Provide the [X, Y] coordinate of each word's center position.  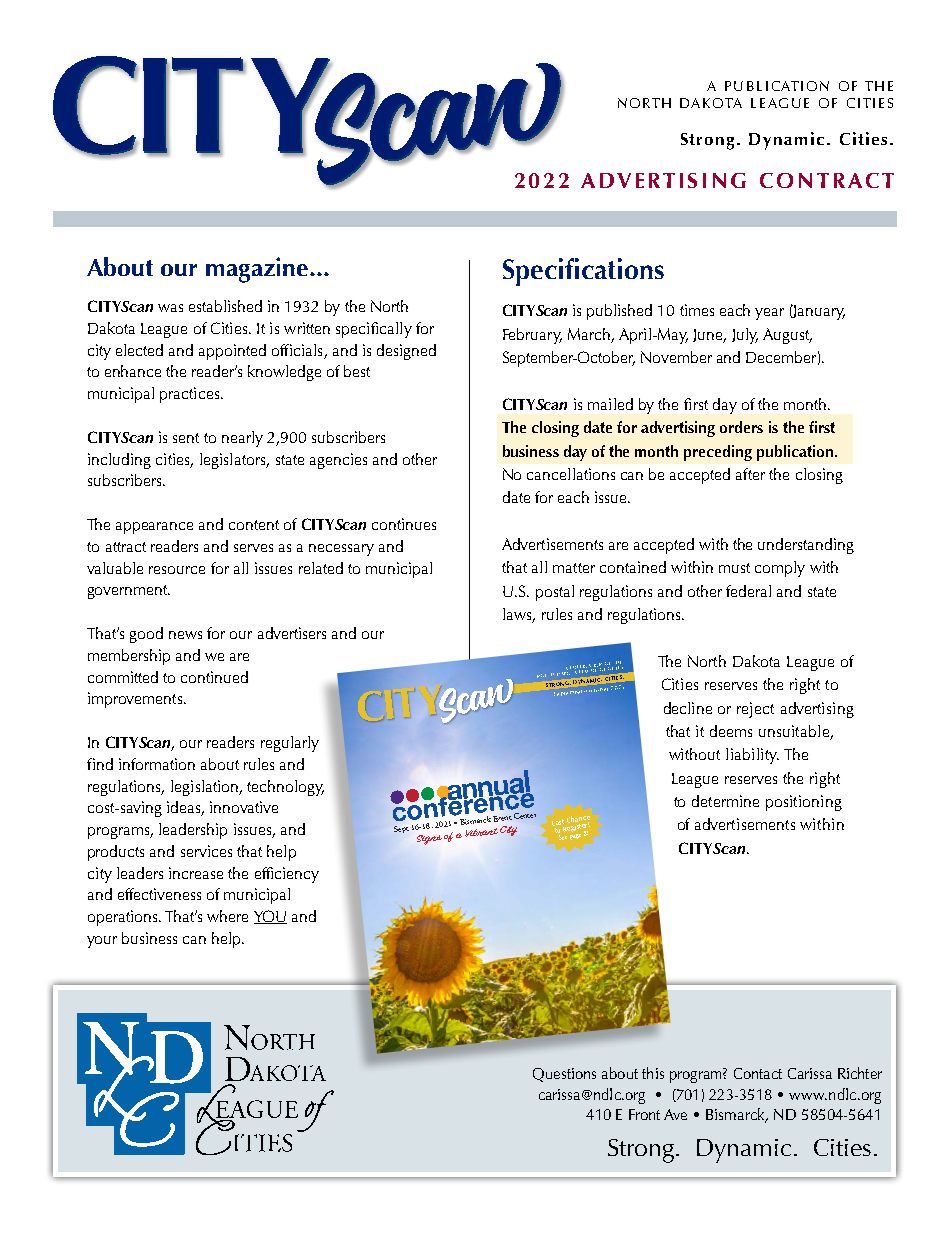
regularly [290, 744]
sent [186, 438]
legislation [205, 788]
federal [748, 591]
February [532, 336]
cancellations [571, 474]
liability [752, 756]
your [102, 942]
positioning [804, 803]
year [769, 314]
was [170, 308]
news [185, 635]
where [227, 916]
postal [555, 593]
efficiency [287, 875]
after [750, 474]
